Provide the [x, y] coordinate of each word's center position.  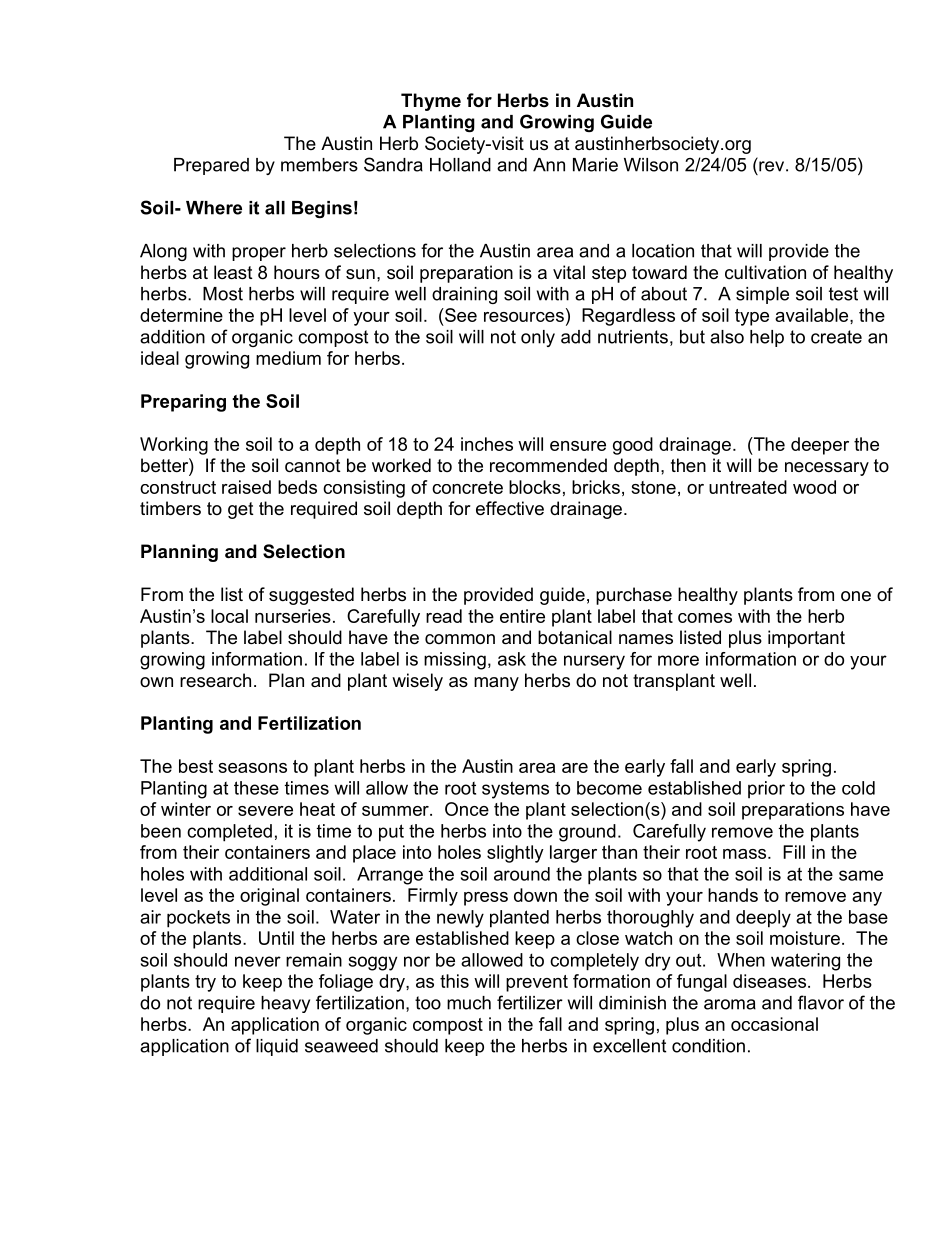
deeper [820, 446]
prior [766, 790]
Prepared [211, 166]
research [215, 680]
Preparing [183, 403]
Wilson [651, 165]
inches [487, 444]
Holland [460, 165]
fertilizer [530, 1002]
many [496, 684]
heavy [285, 1004]
